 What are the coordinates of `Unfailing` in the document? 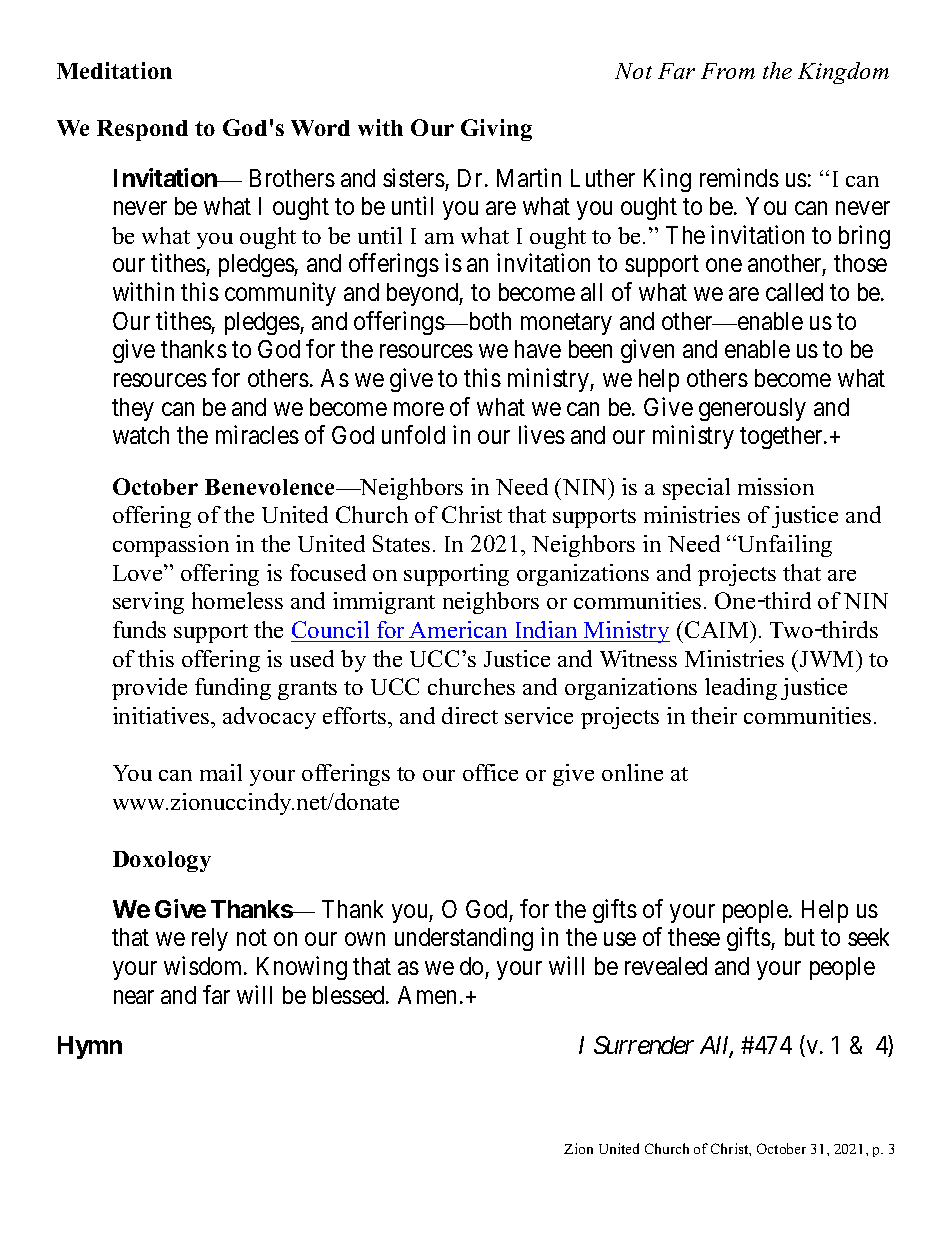 It's located at (785, 546).
